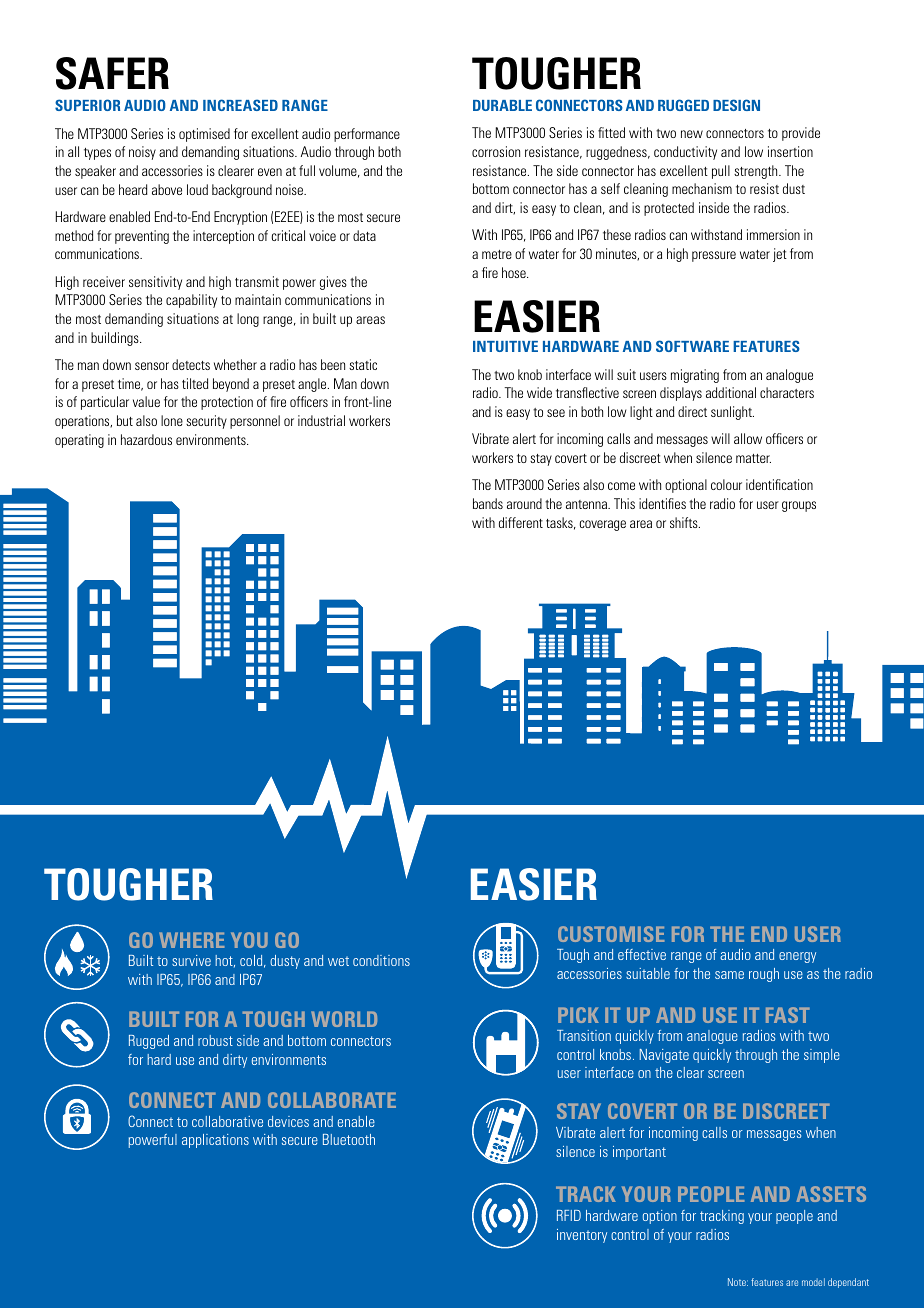 This page has height=1308, width=924. I want to click on DESIGN, so click(736, 105).
